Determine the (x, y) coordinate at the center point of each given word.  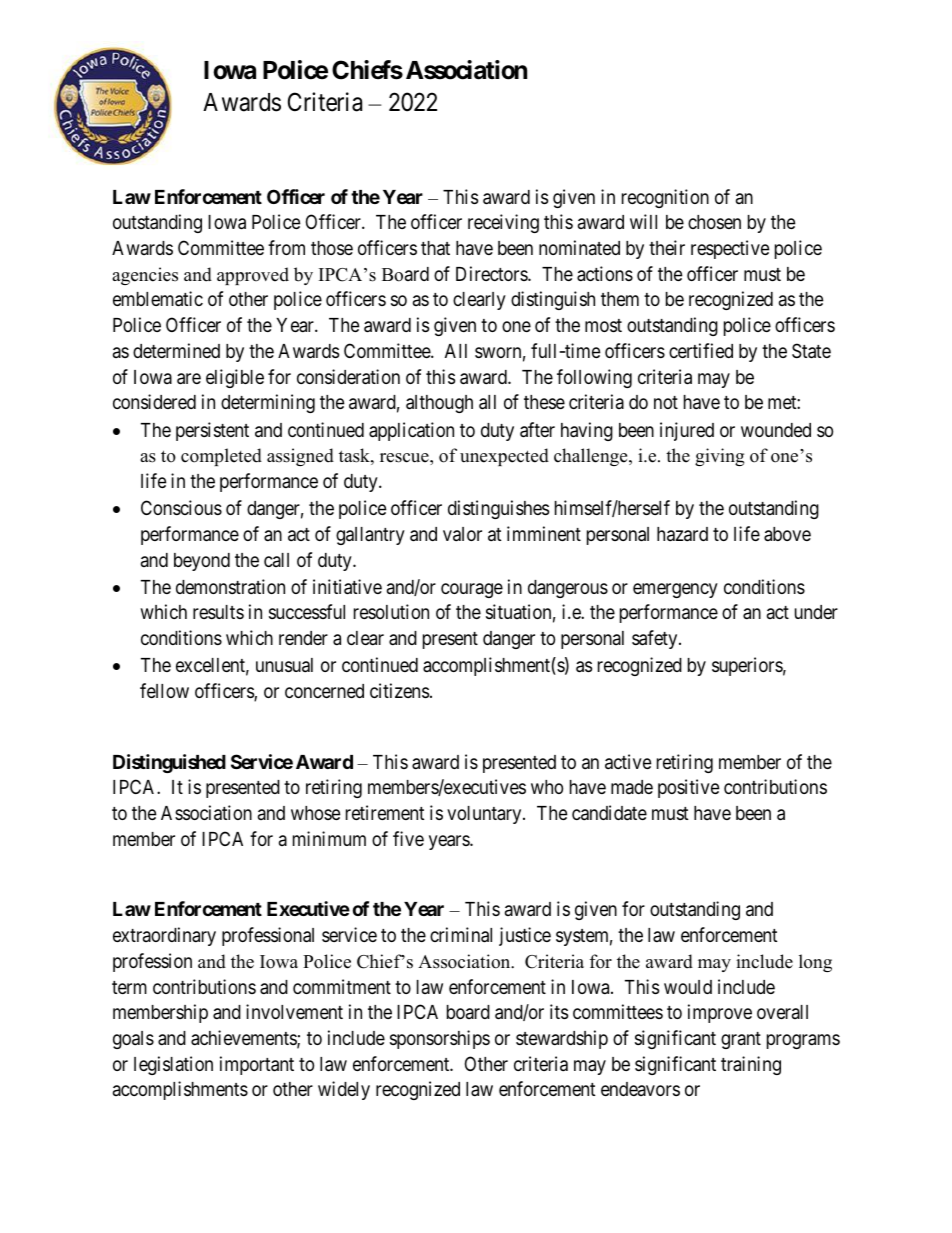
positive (689, 788)
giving (719, 457)
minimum (329, 838)
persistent (212, 431)
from (286, 247)
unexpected (504, 457)
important (257, 1065)
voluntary (485, 815)
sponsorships (440, 1039)
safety (656, 639)
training (751, 1065)
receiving (503, 223)
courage (472, 590)
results (218, 612)
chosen (714, 222)
